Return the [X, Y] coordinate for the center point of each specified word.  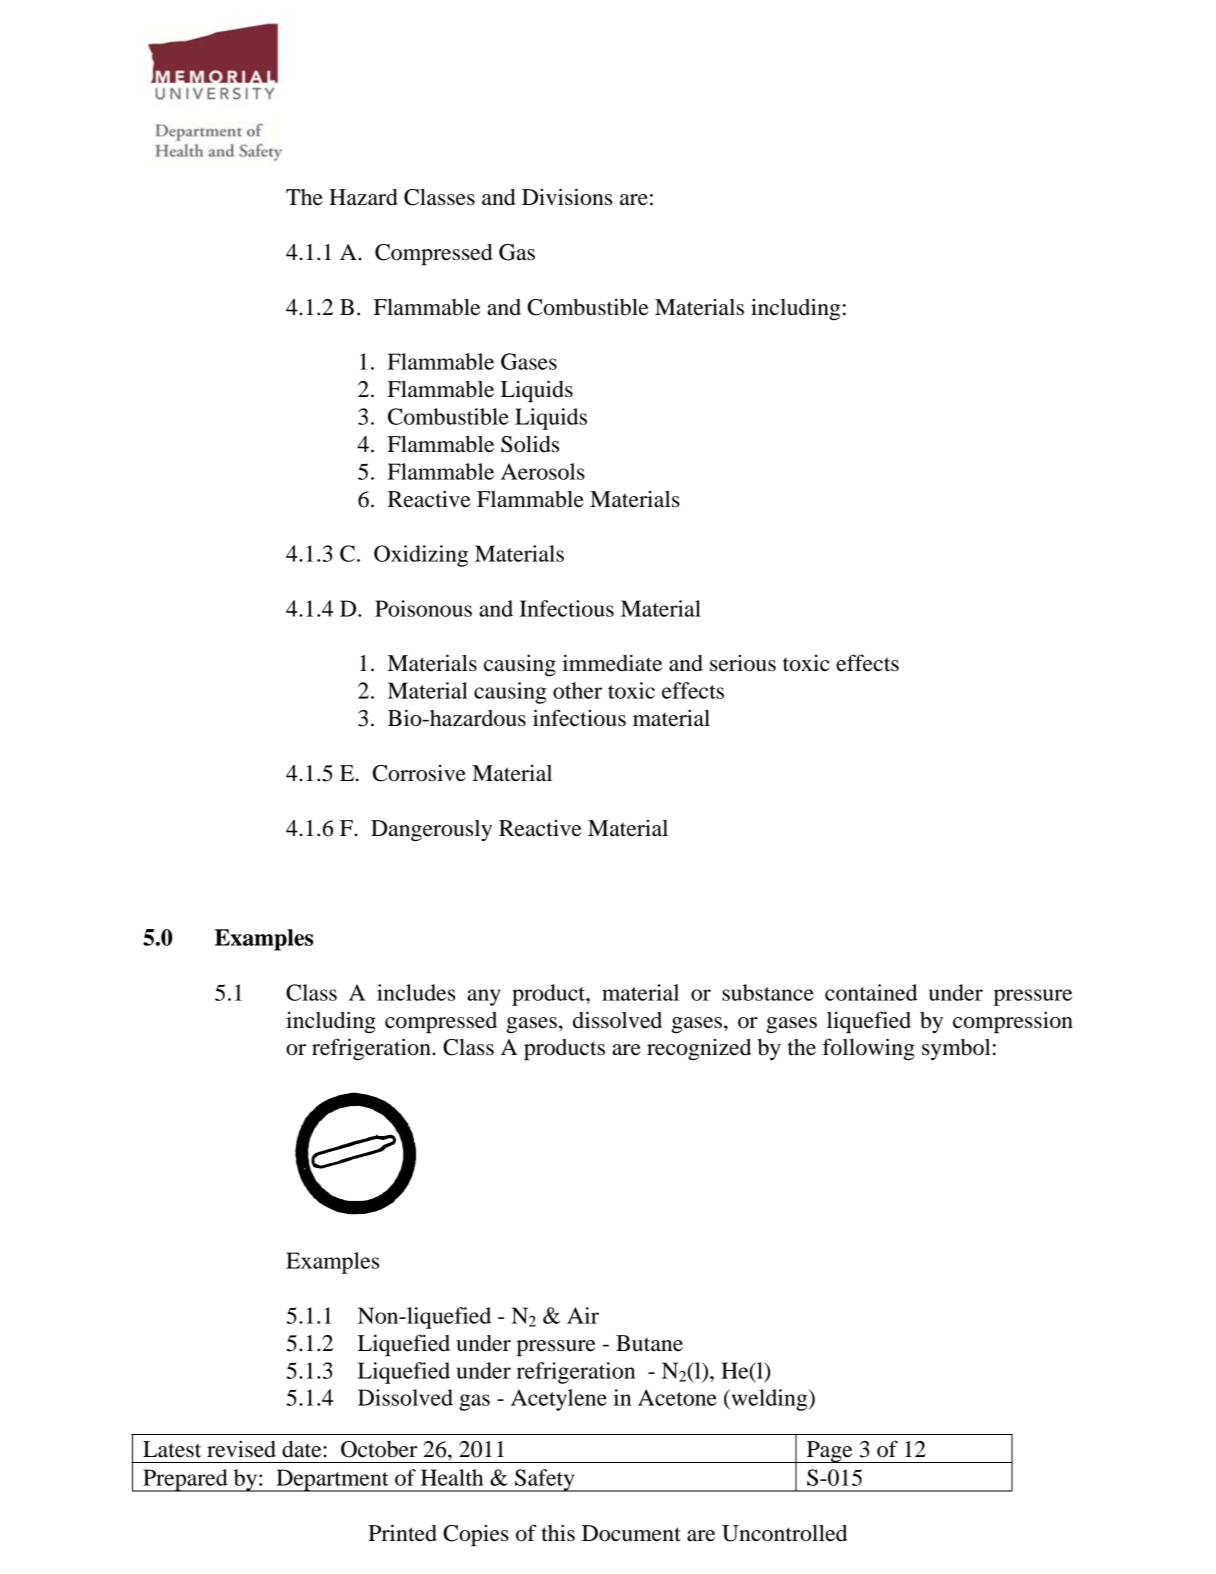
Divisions [567, 197]
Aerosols [543, 471]
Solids [530, 444]
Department [332, 1480]
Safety [545, 1480]
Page [829, 1452]
